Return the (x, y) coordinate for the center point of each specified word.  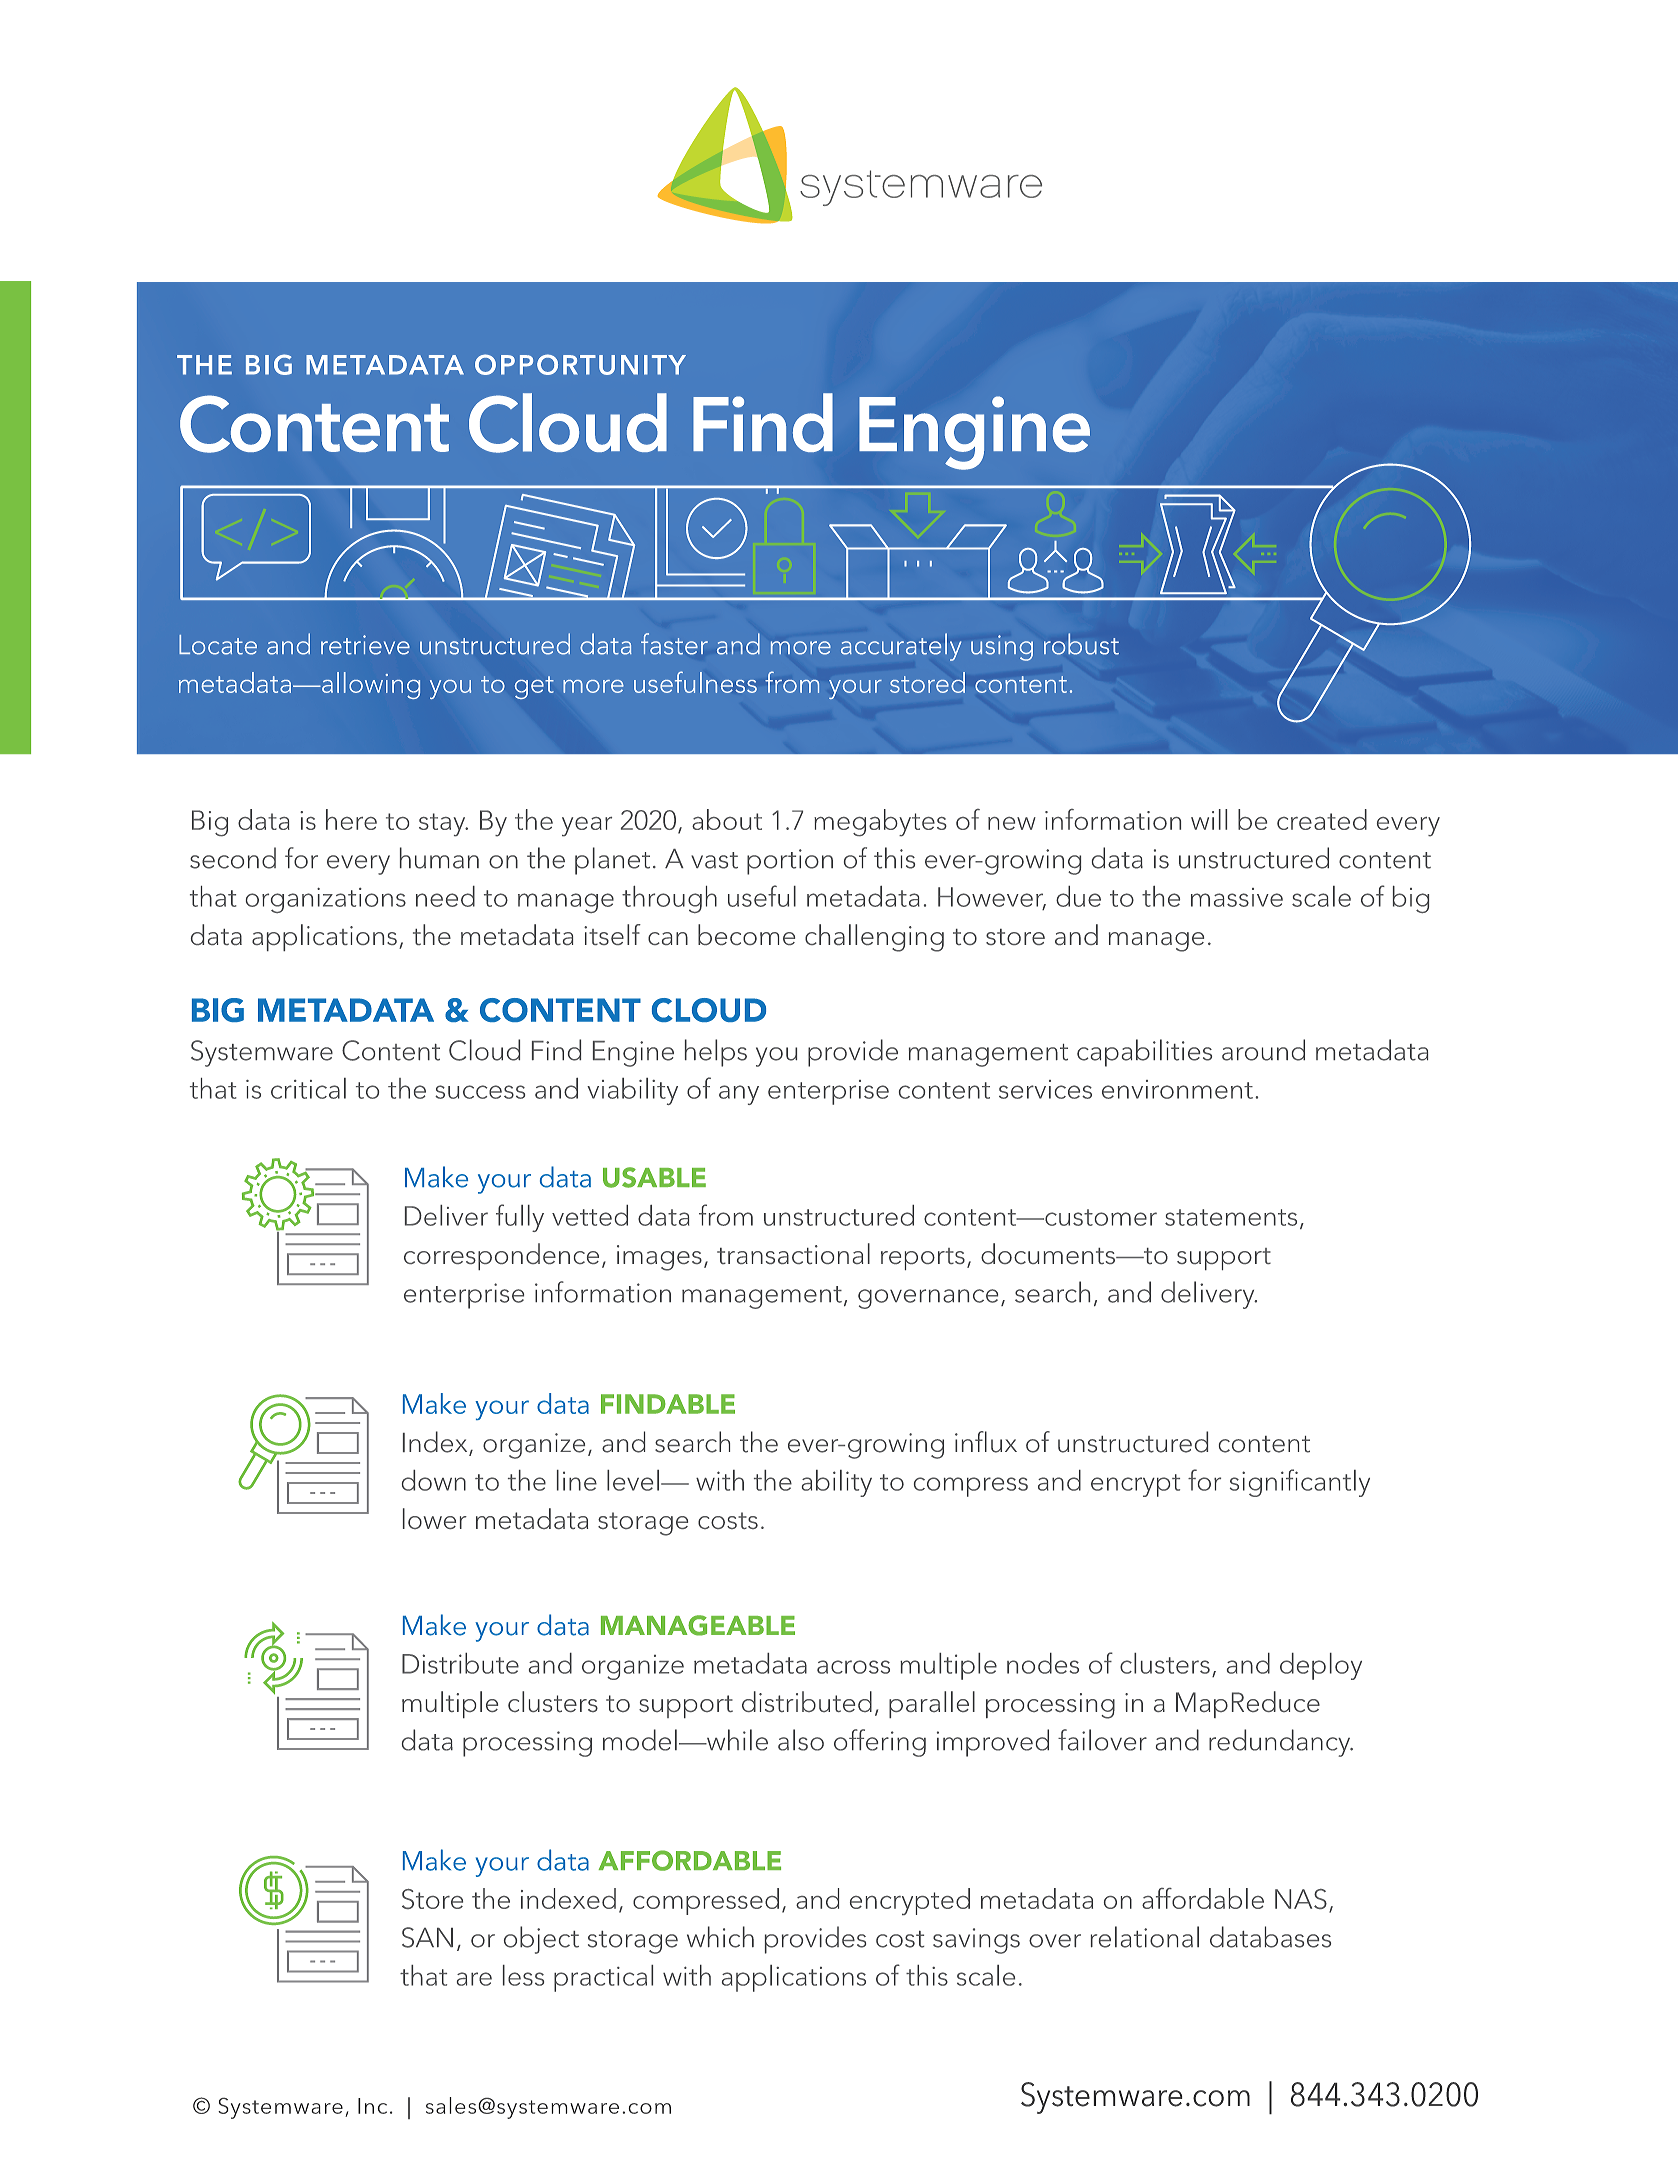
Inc (372, 2106)
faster (674, 644)
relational (1145, 1937)
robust (1081, 644)
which (720, 1937)
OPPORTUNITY (580, 364)
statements (1231, 1217)
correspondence (501, 1256)
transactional (793, 1253)
